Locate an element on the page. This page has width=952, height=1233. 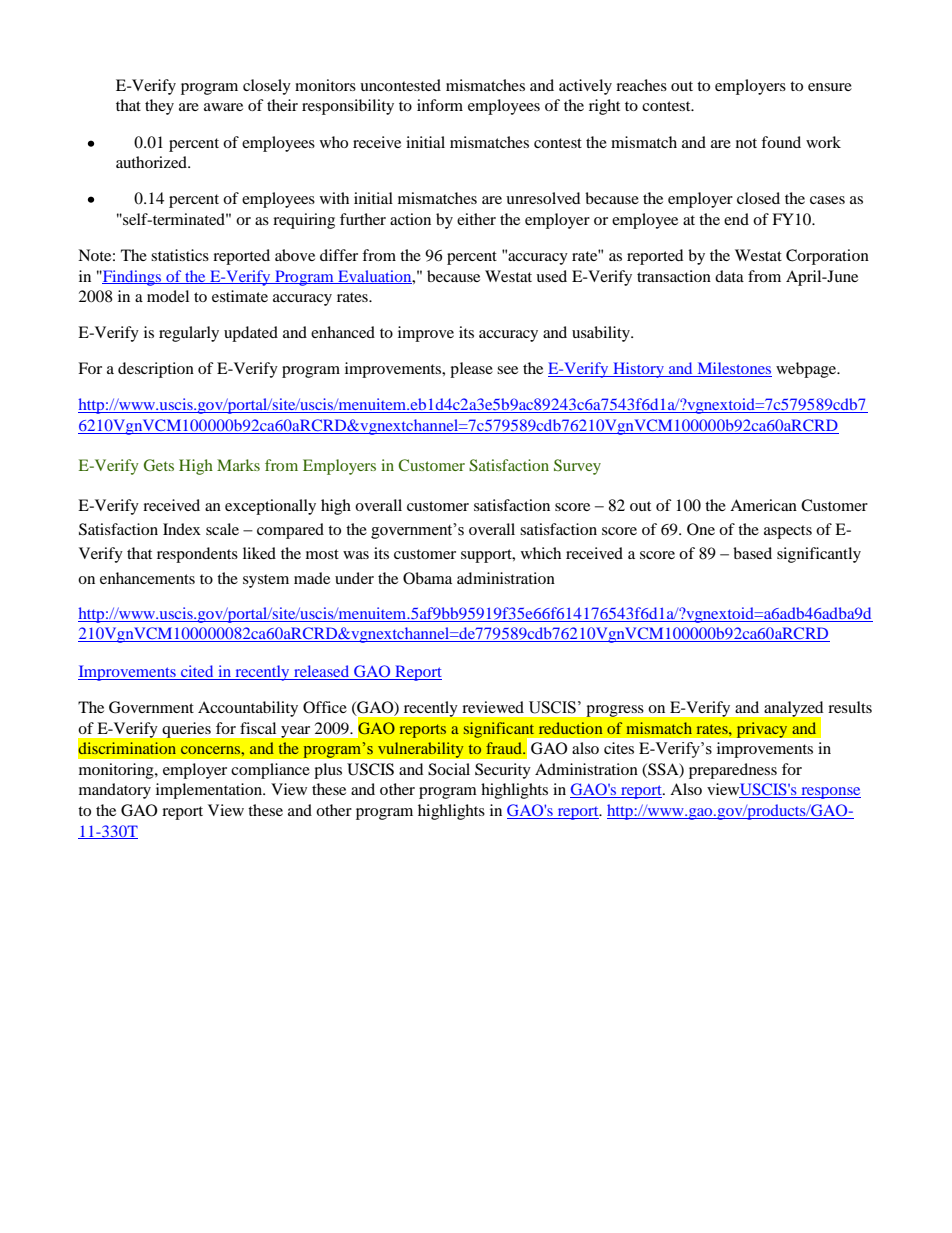
found is located at coordinates (781, 142).
